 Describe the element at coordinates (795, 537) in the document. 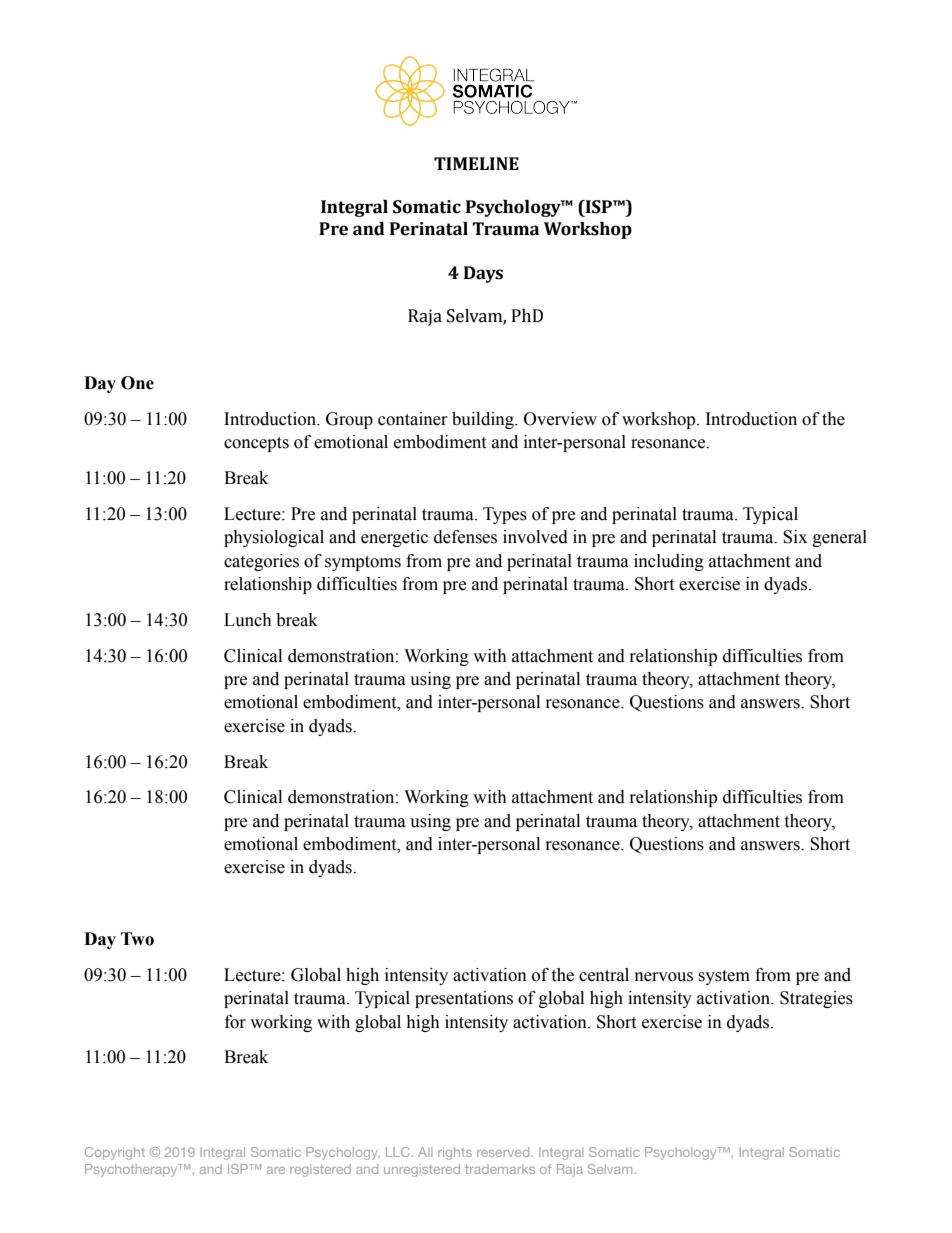

I see `Six` at that location.
